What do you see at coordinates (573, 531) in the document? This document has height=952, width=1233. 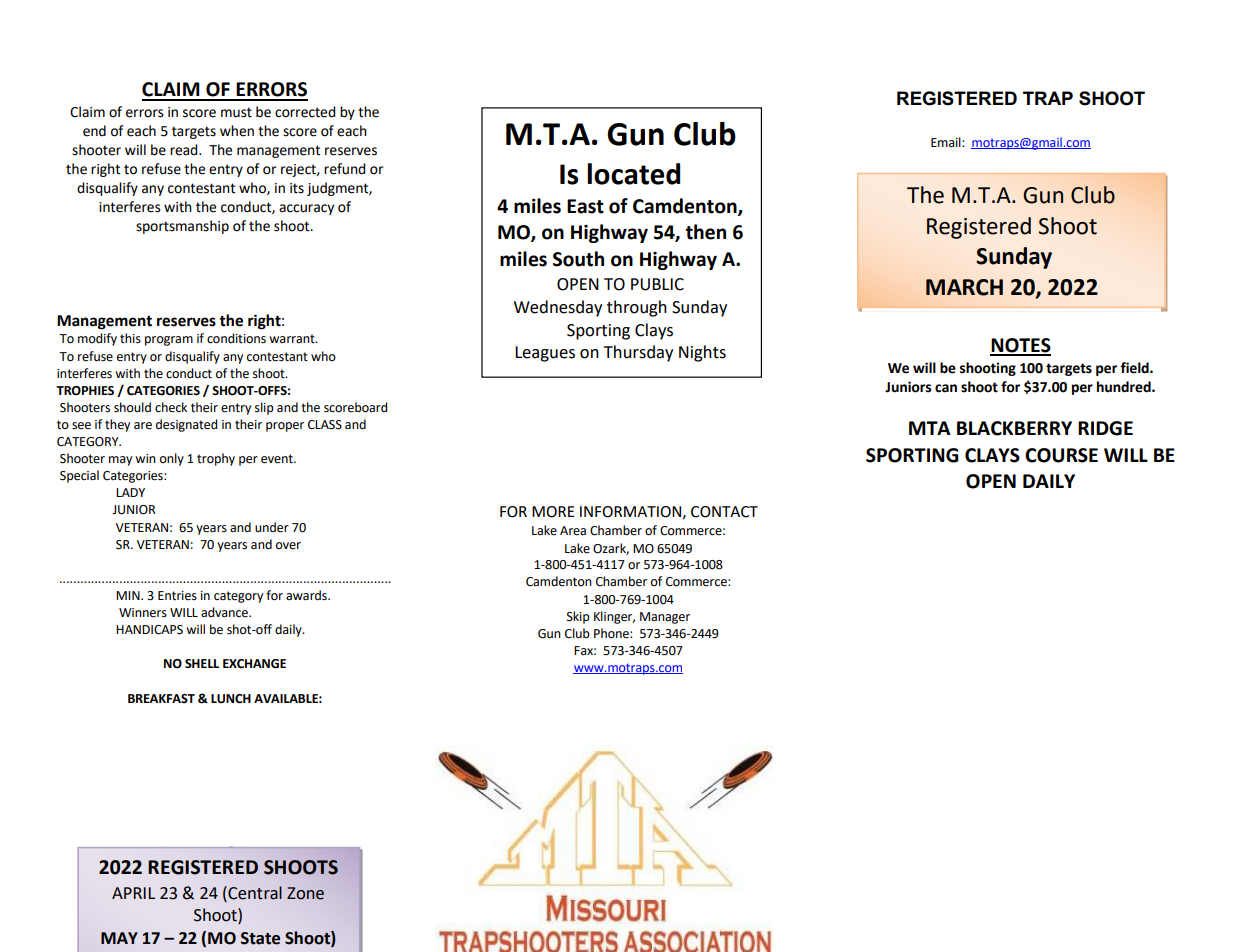 I see `Area` at bounding box center [573, 531].
